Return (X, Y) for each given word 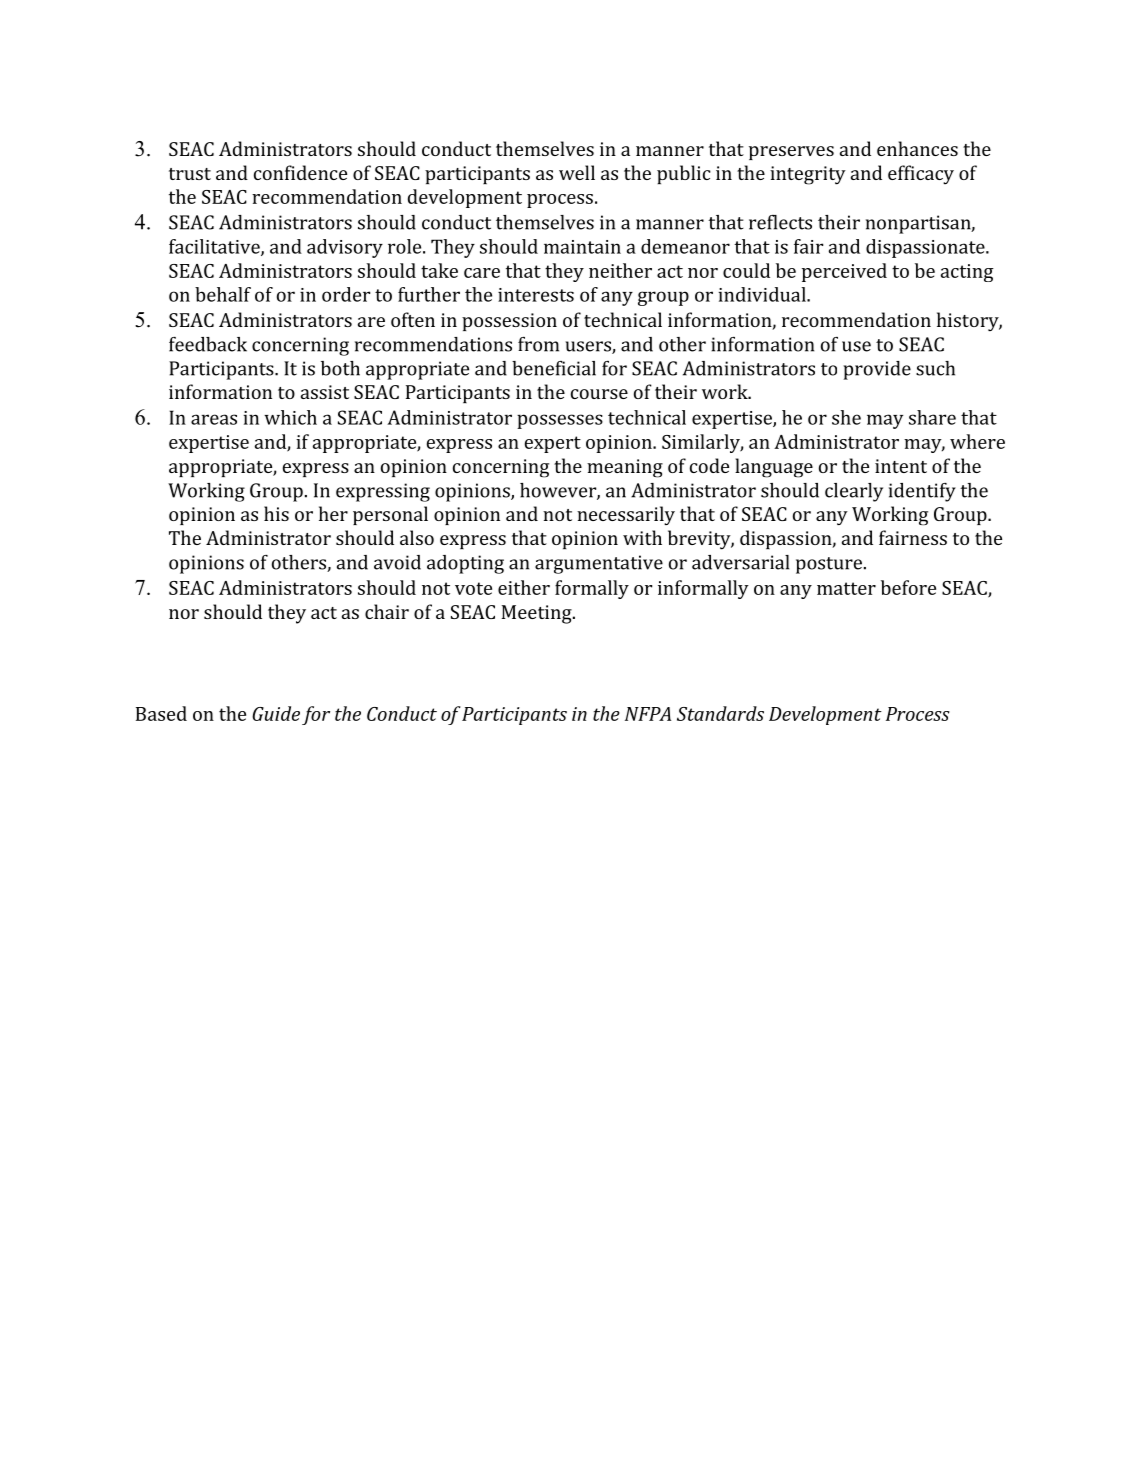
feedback (208, 344)
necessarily (626, 515)
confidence (300, 172)
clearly (854, 492)
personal (390, 515)
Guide (276, 713)
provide (877, 370)
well (577, 172)
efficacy (921, 175)
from (538, 344)
